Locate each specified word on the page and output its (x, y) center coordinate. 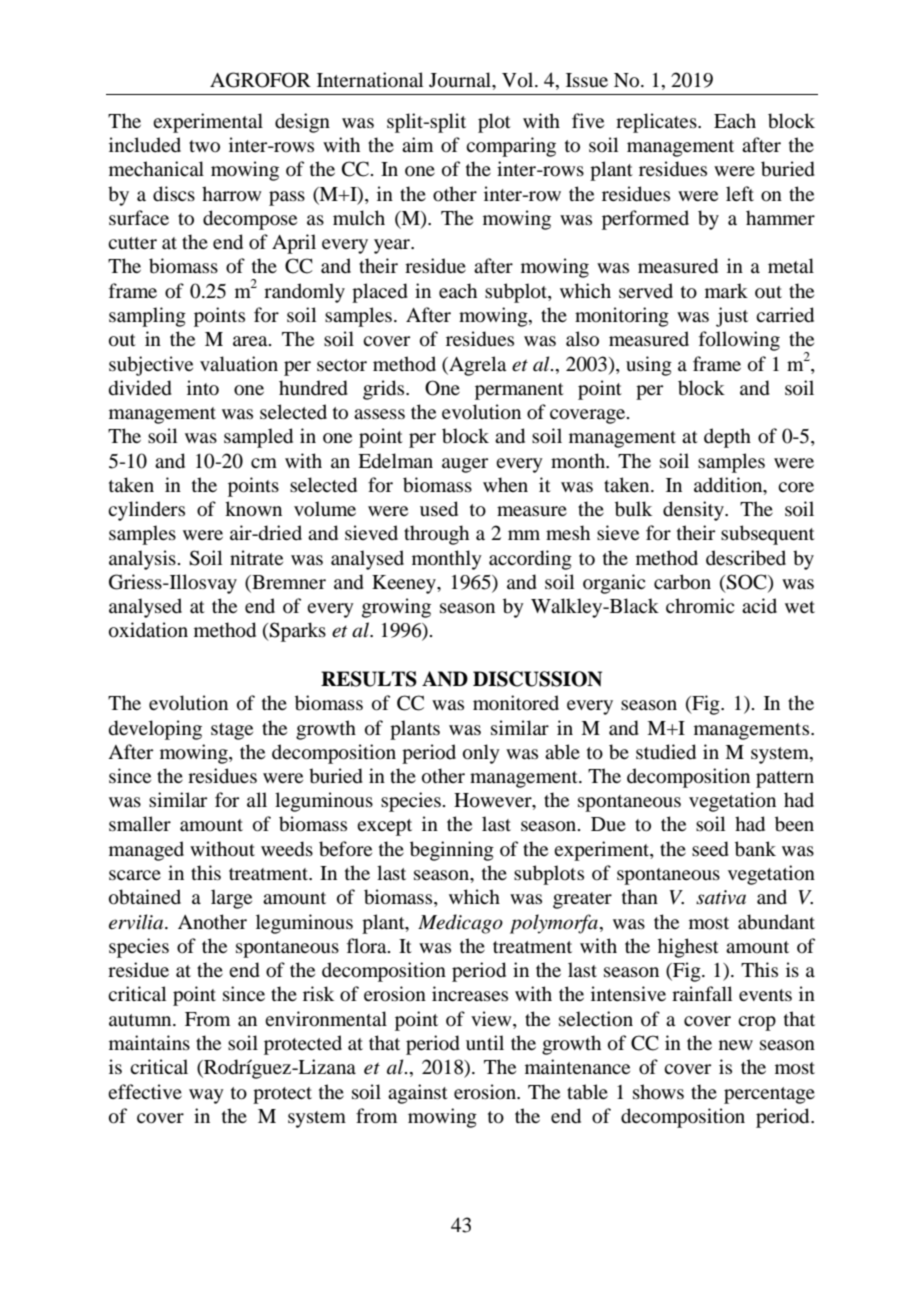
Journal (461, 81)
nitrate (256, 557)
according (530, 560)
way (206, 1096)
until (485, 1042)
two (204, 146)
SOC (747, 583)
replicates (657, 123)
